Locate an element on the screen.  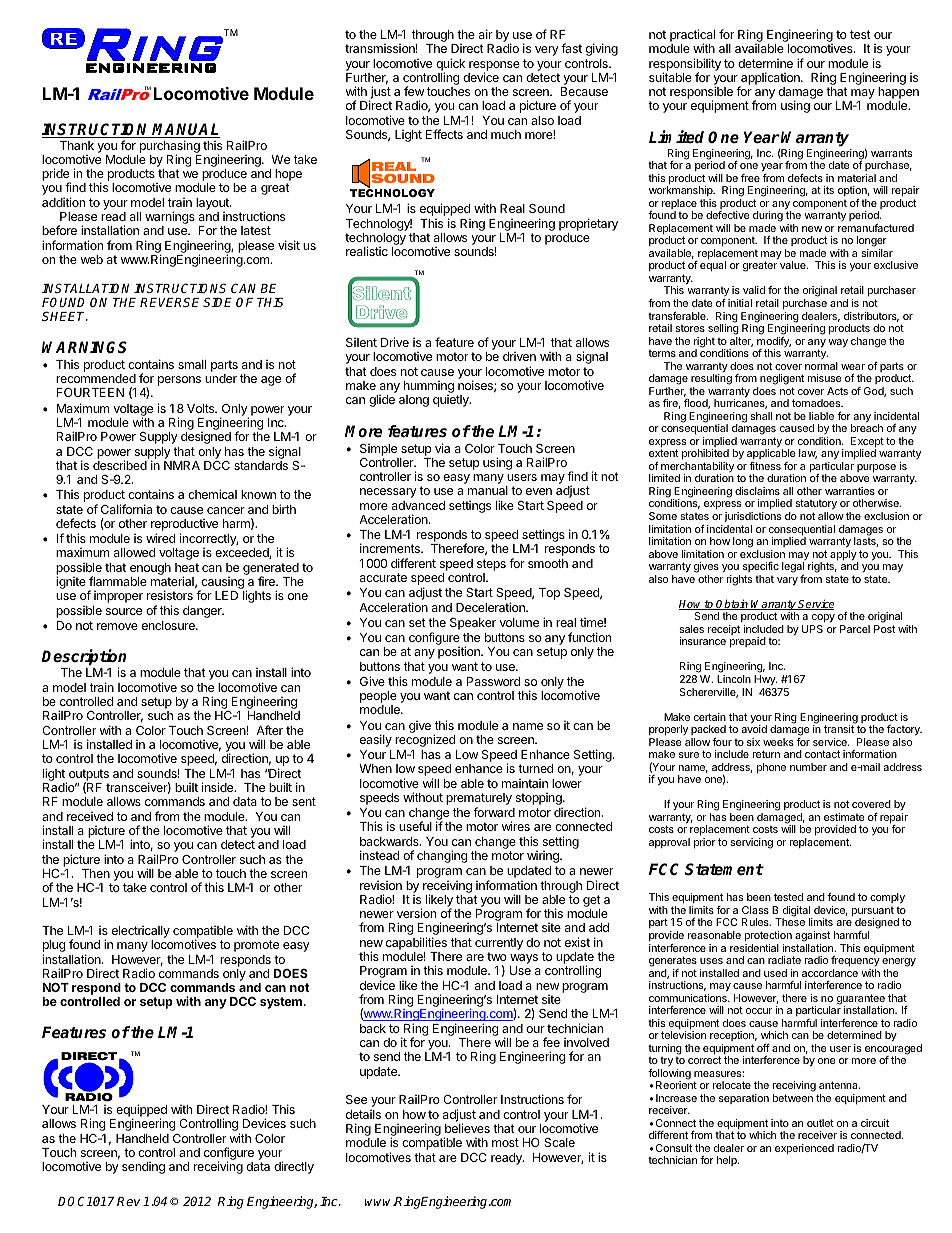
quietly is located at coordinates (452, 401).
